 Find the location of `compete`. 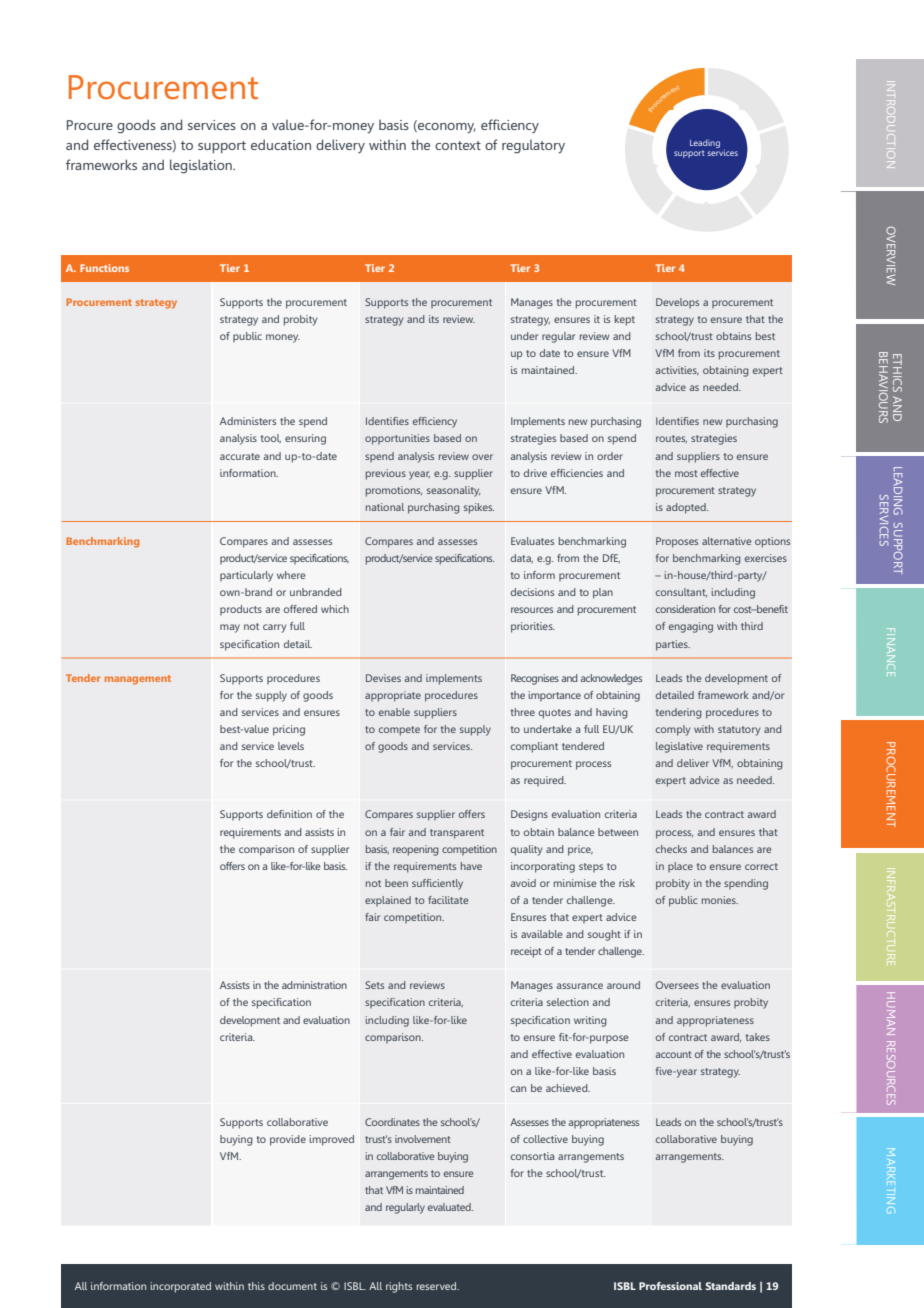

compete is located at coordinates (399, 731).
